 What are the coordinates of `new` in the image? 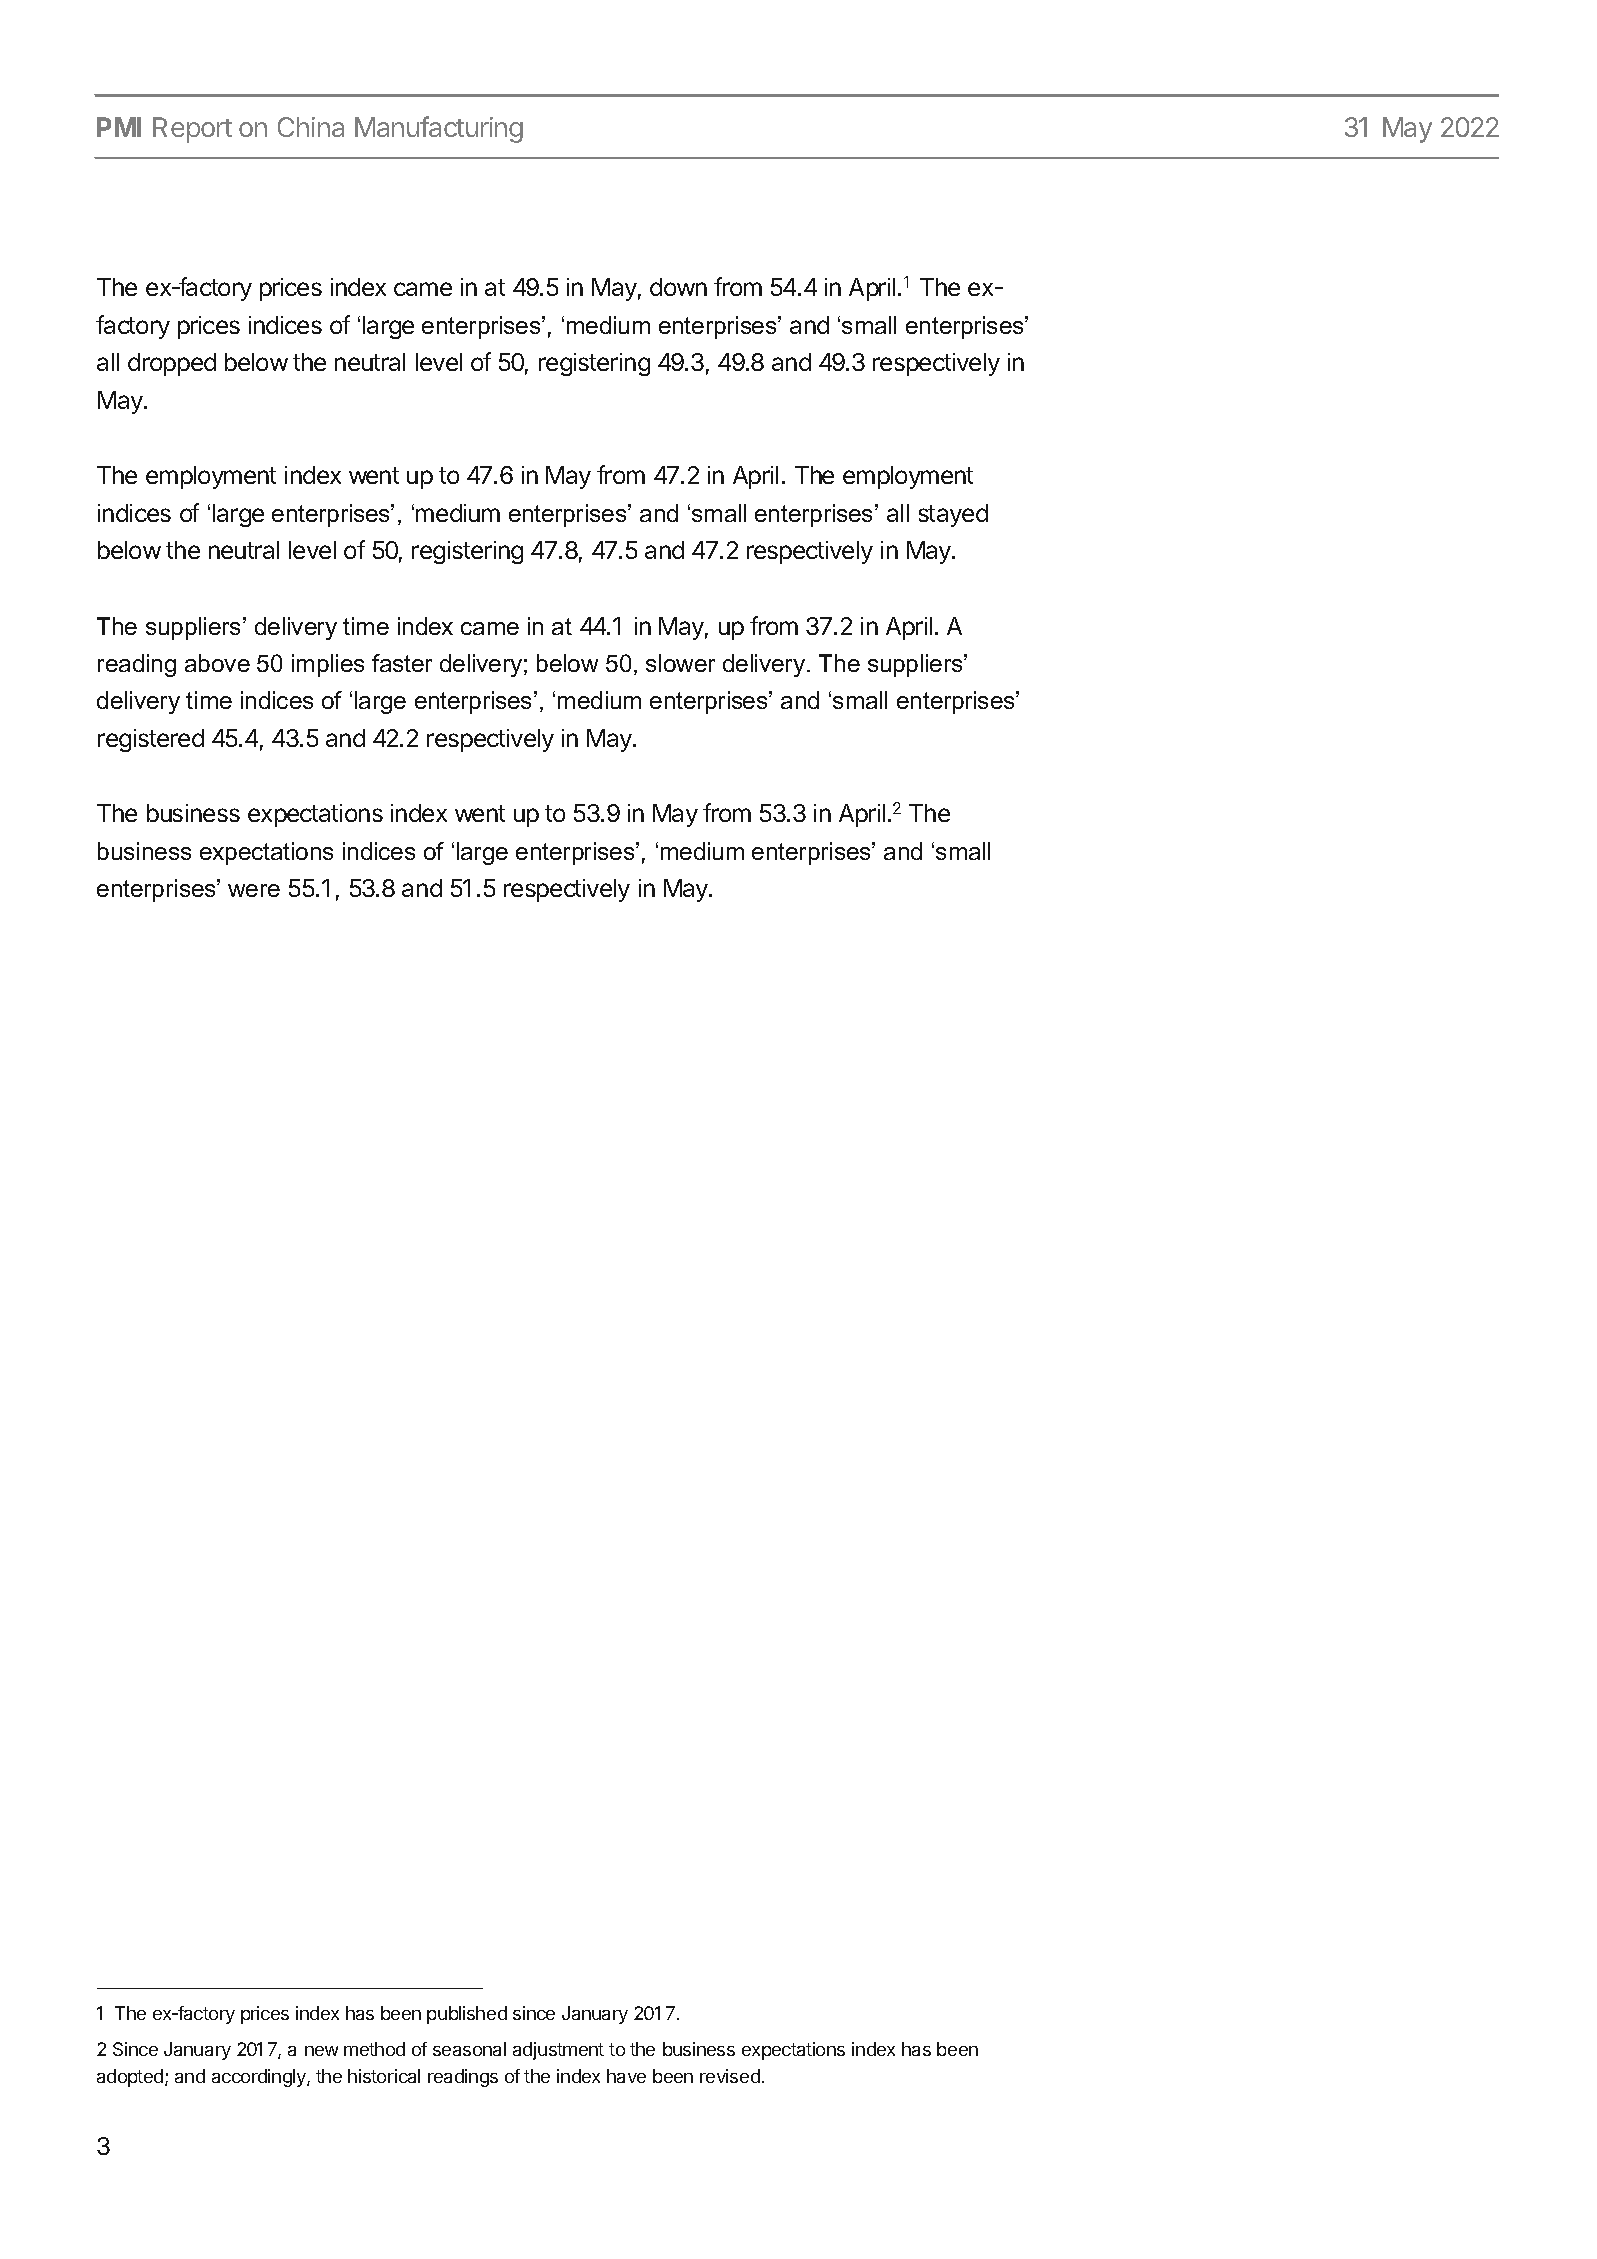 It's located at (321, 2051).
